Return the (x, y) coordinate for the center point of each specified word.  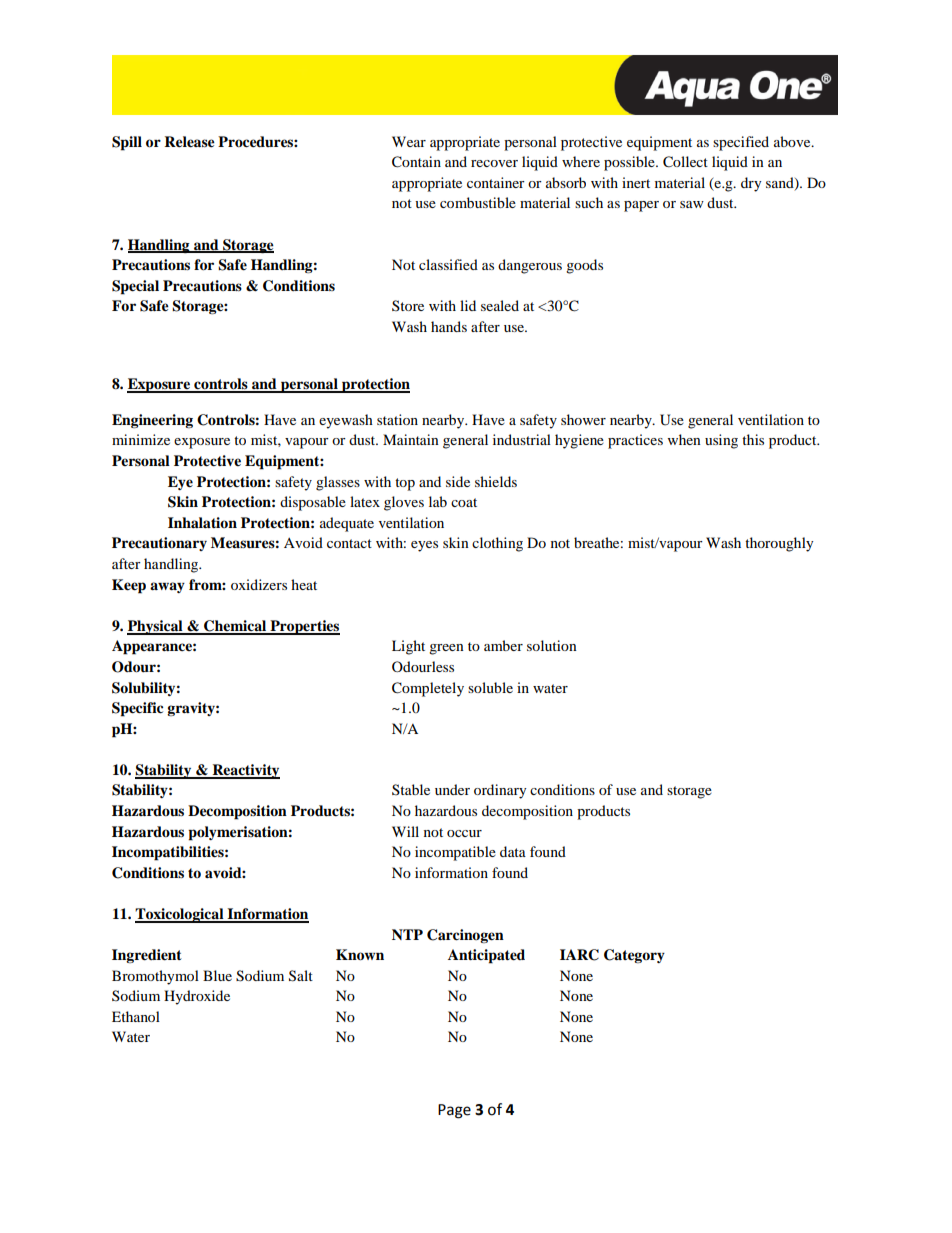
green (446, 649)
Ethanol (136, 1016)
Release (189, 142)
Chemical (235, 627)
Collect (685, 162)
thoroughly (779, 544)
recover (494, 163)
